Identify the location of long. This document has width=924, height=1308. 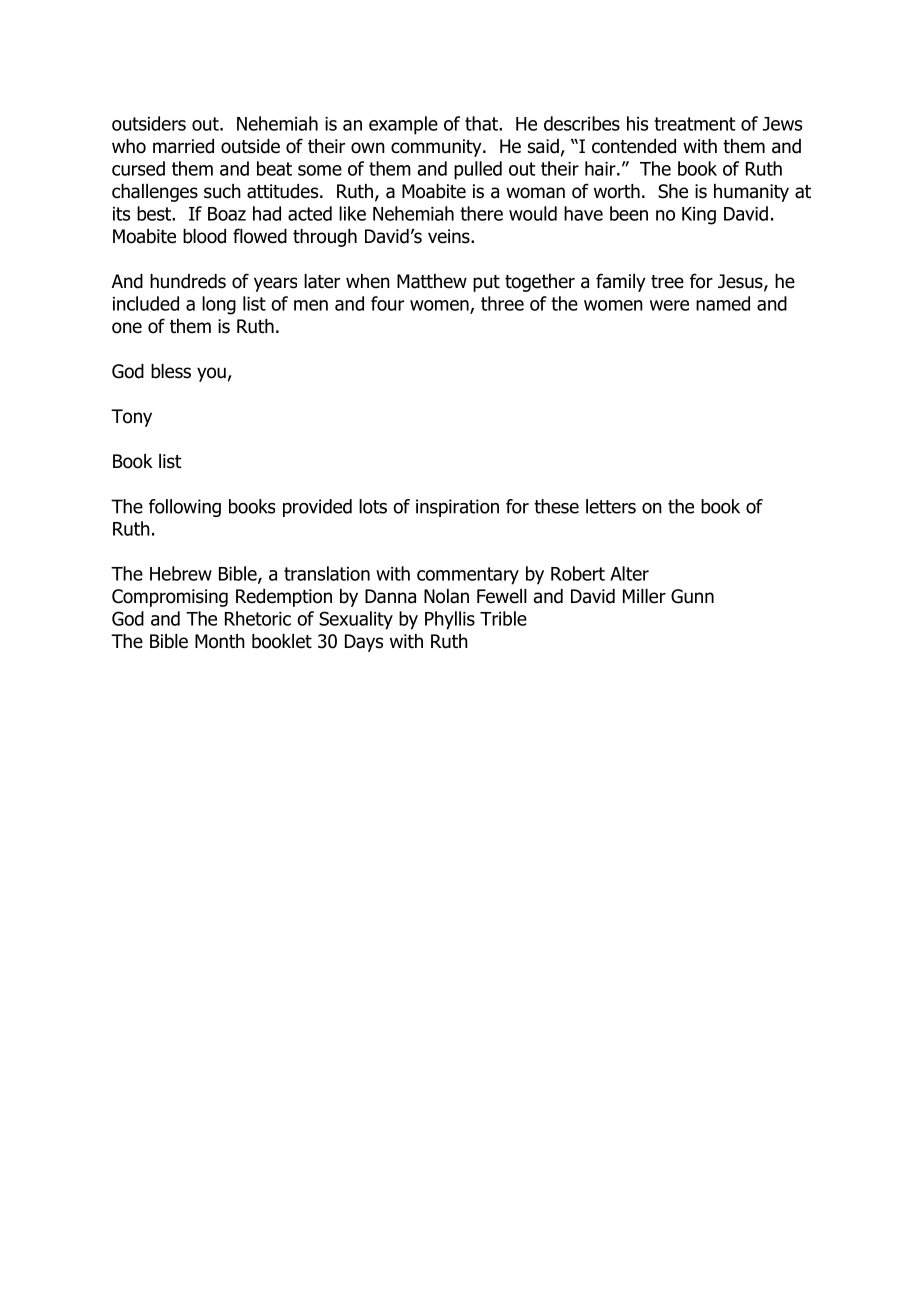
(219, 305).
